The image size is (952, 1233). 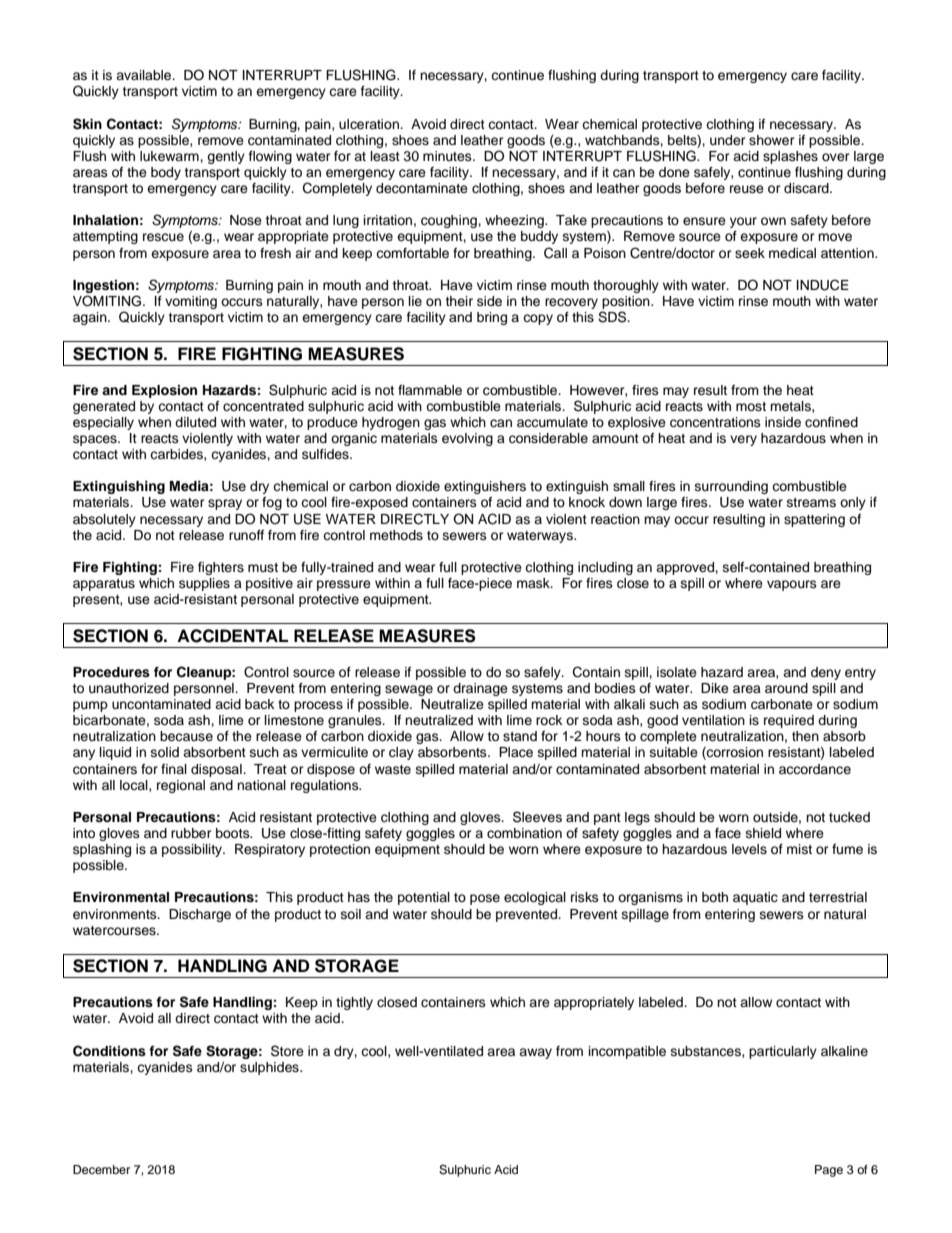 What do you see at coordinates (195, 422) in the screenshot?
I see `diluted` at bounding box center [195, 422].
